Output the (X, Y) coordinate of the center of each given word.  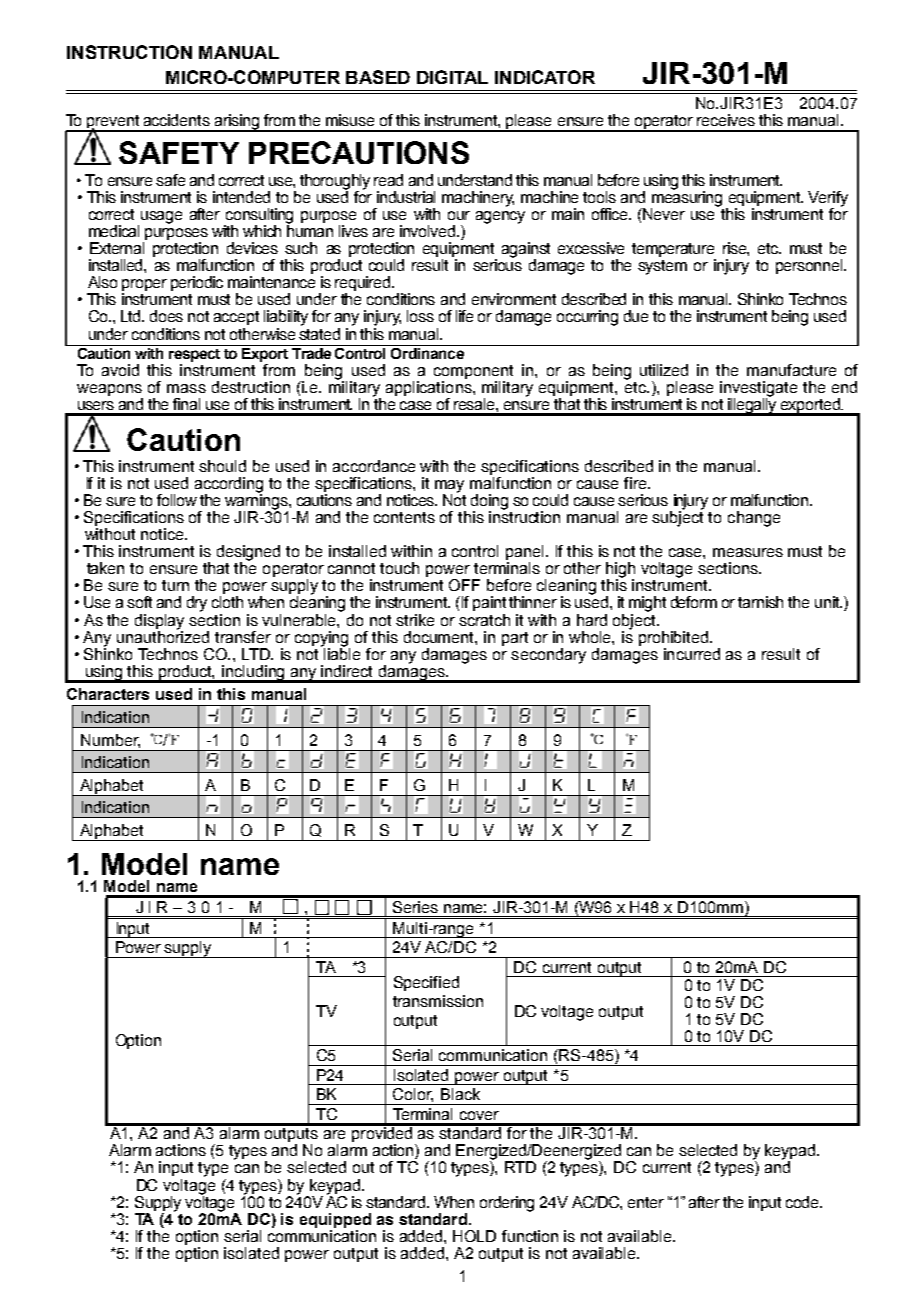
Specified (426, 983)
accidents (177, 120)
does (166, 316)
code (804, 1202)
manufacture (791, 370)
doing (489, 503)
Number (110, 741)
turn (175, 585)
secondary (548, 656)
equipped (335, 1220)
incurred (692, 654)
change (754, 519)
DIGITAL (452, 77)
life (464, 316)
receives (726, 120)
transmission (438, 1001)
